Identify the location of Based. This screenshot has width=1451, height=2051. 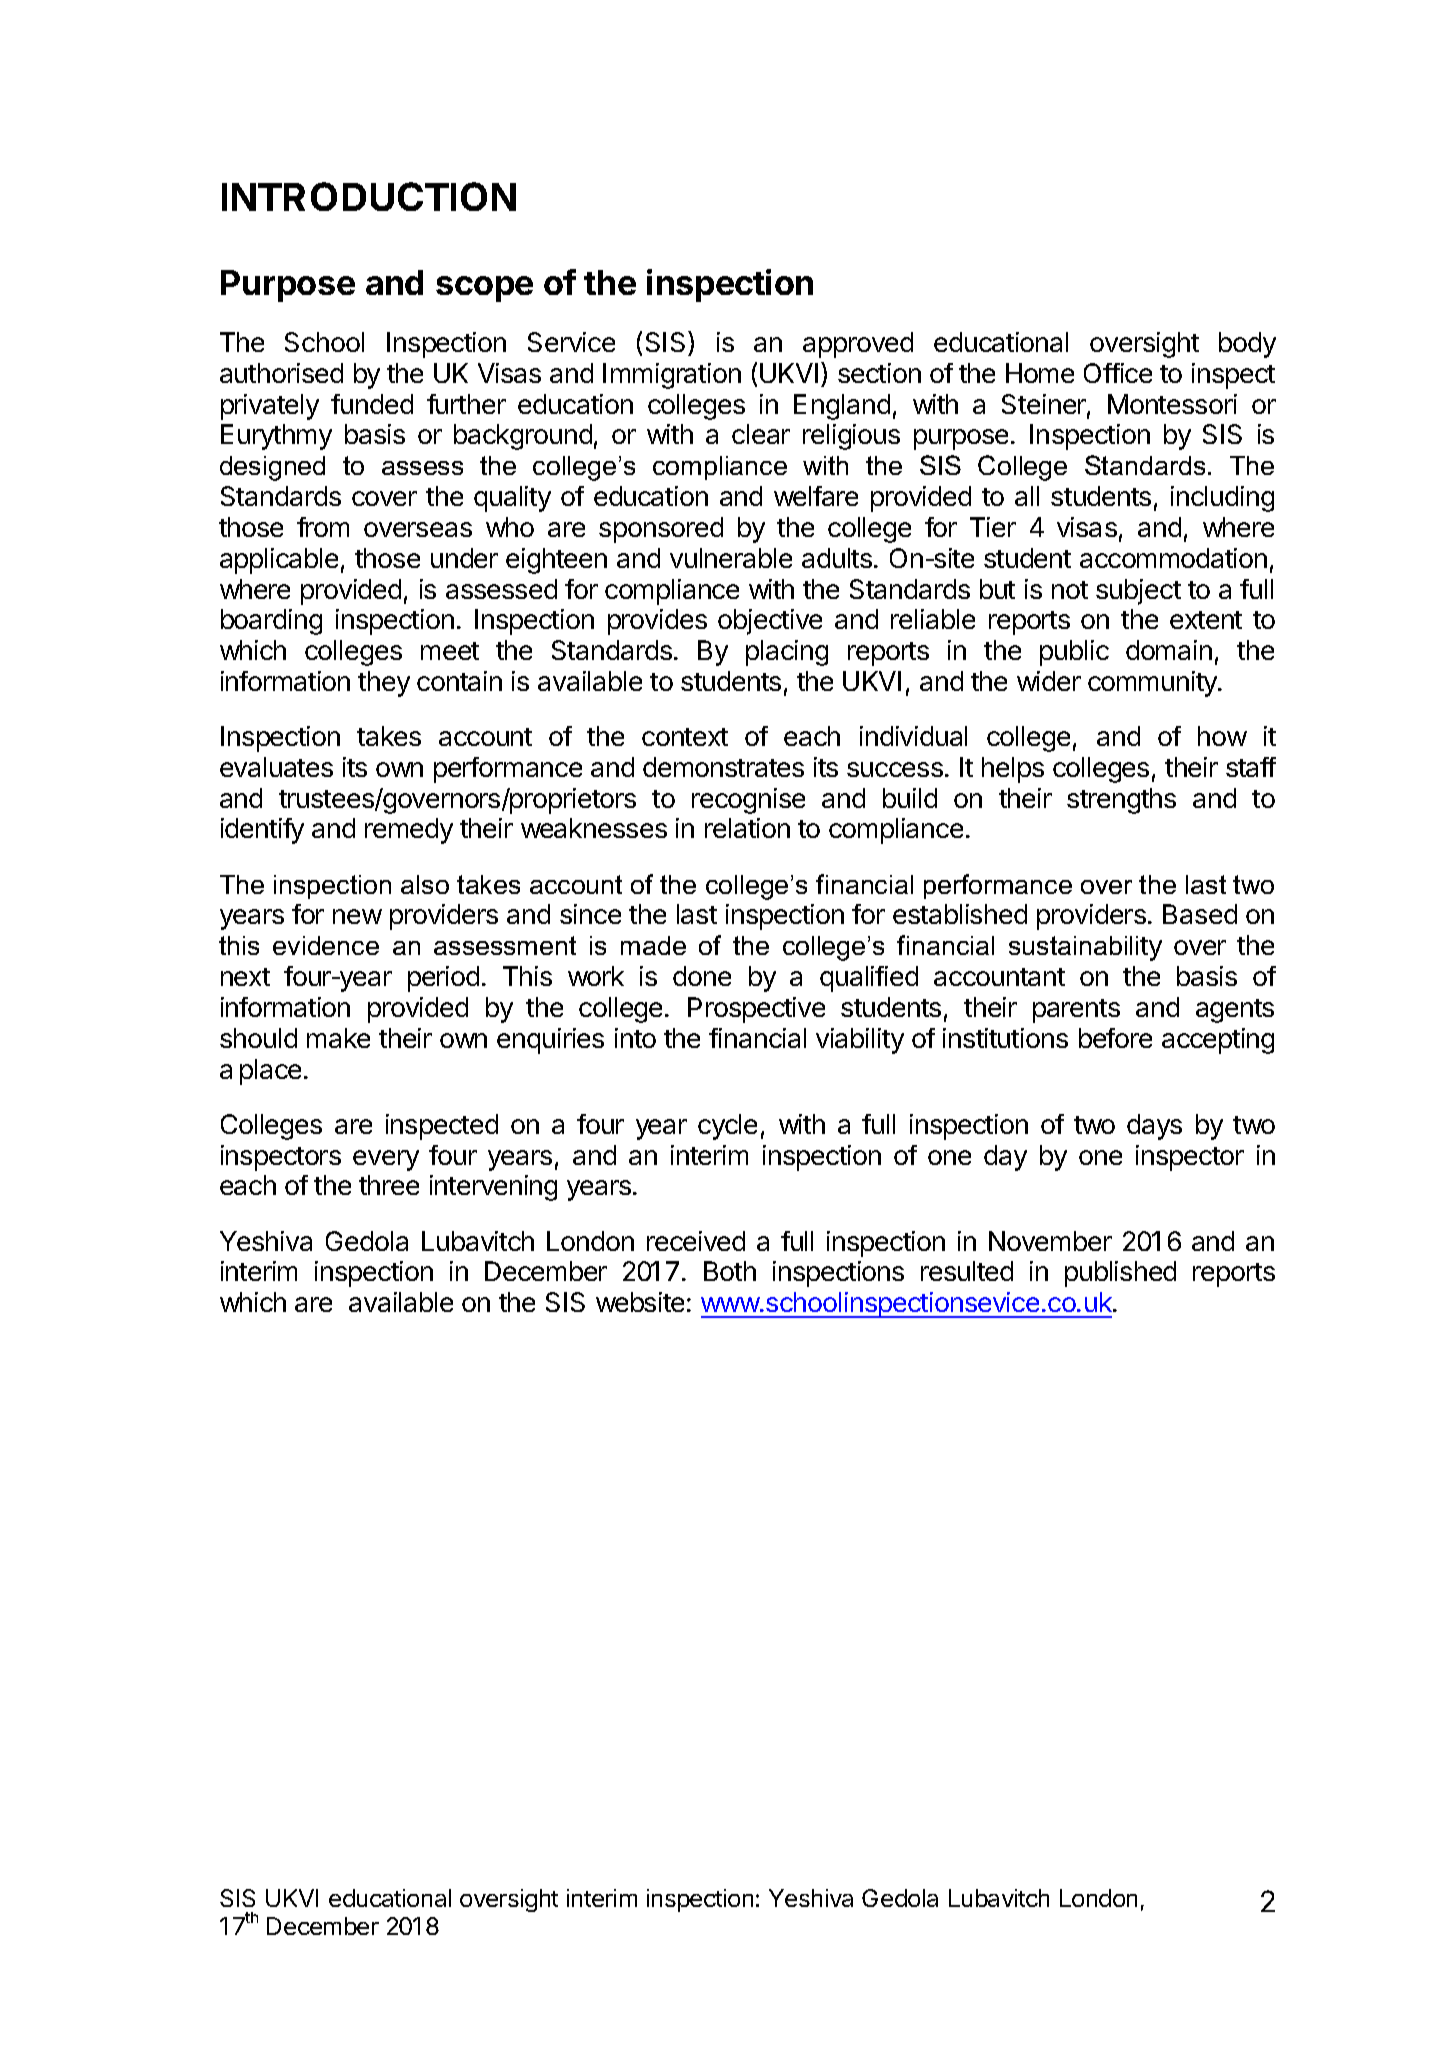
(1200, 914).
